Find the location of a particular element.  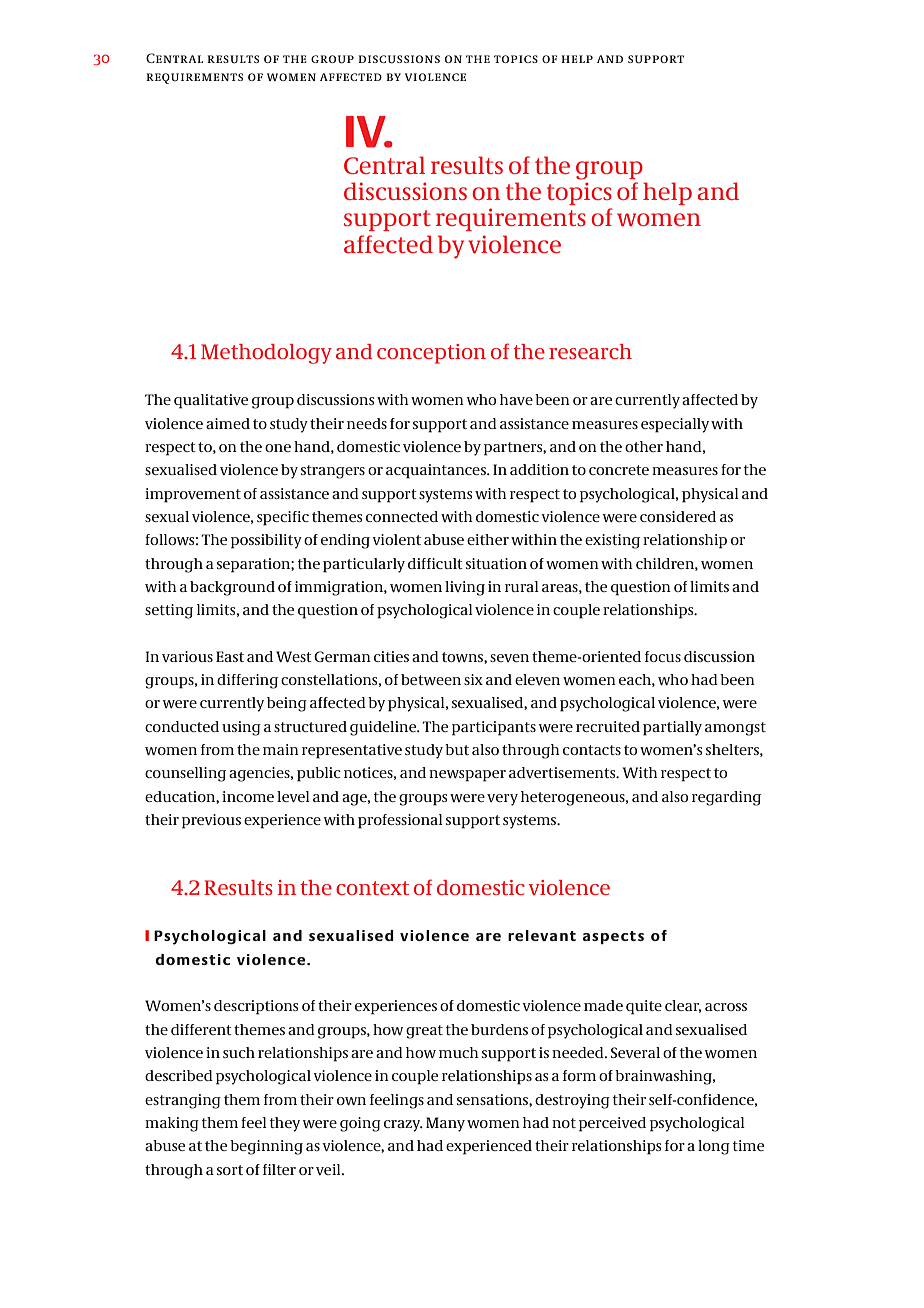

descriptions is located at coordinates (256, 1007).
